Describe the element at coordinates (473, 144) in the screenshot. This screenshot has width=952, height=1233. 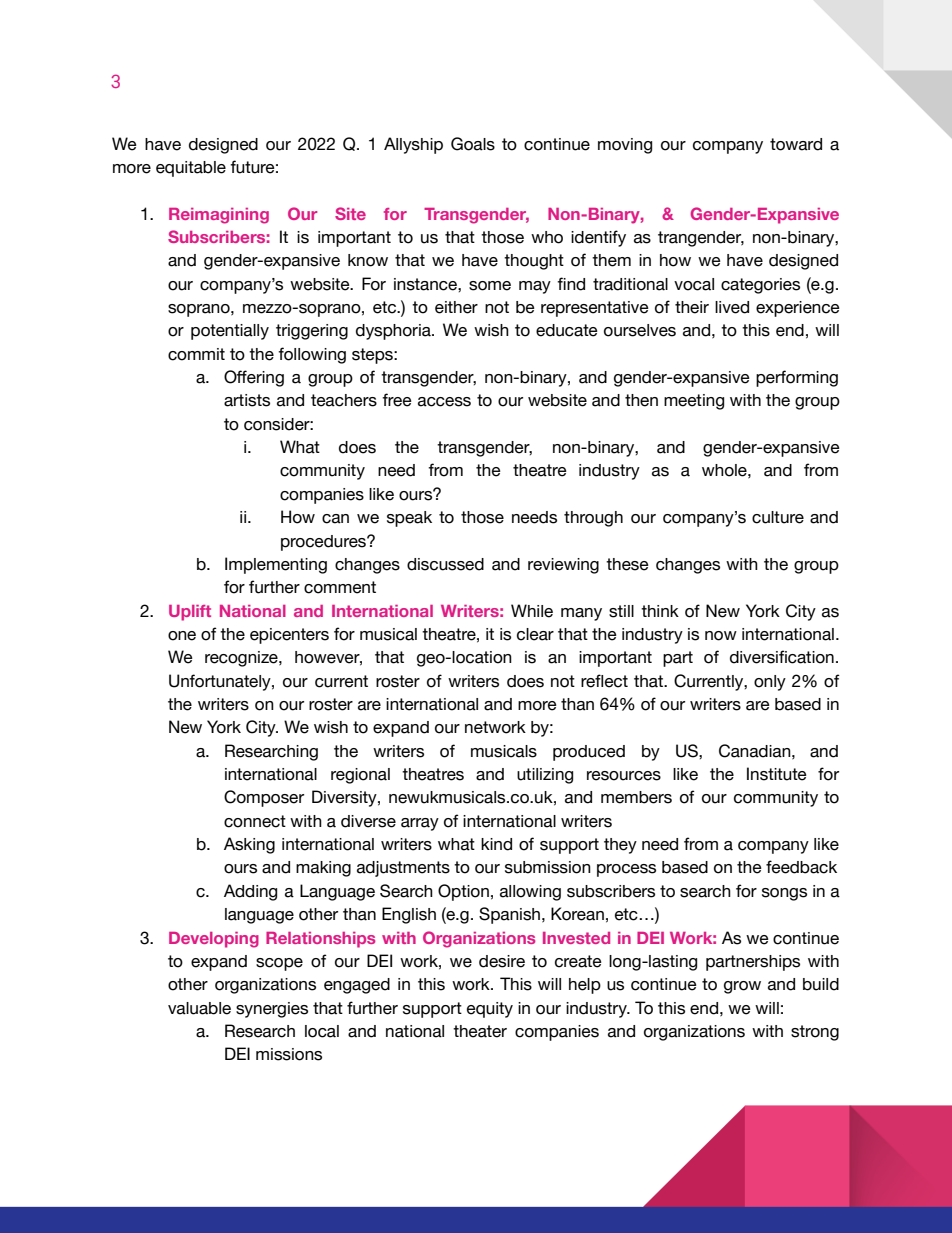
I see `Goals` at that location.
